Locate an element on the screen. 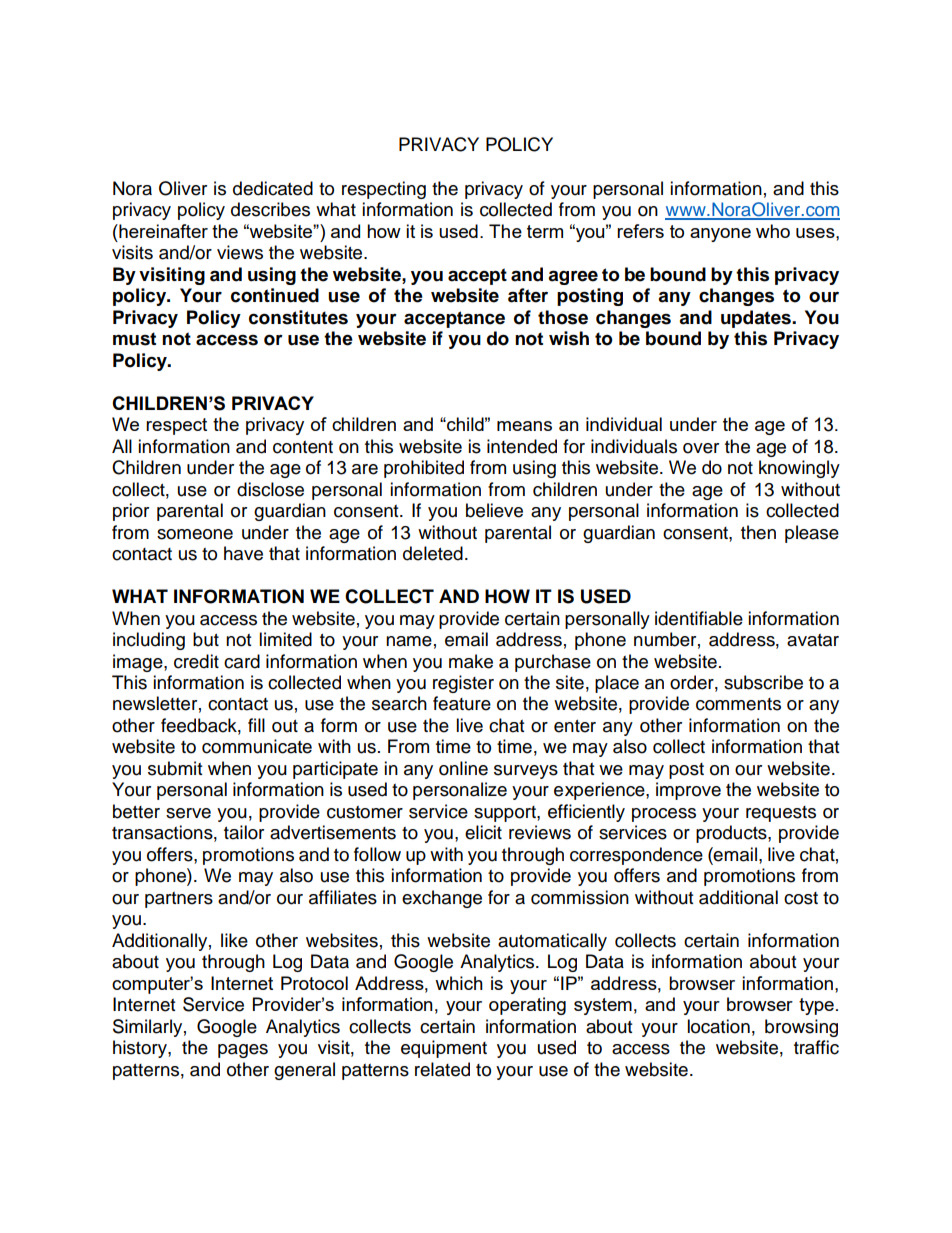 Image resolution: width=952 pixels, height=1233 pixels. anyone is located at coordinates (720, 235).
